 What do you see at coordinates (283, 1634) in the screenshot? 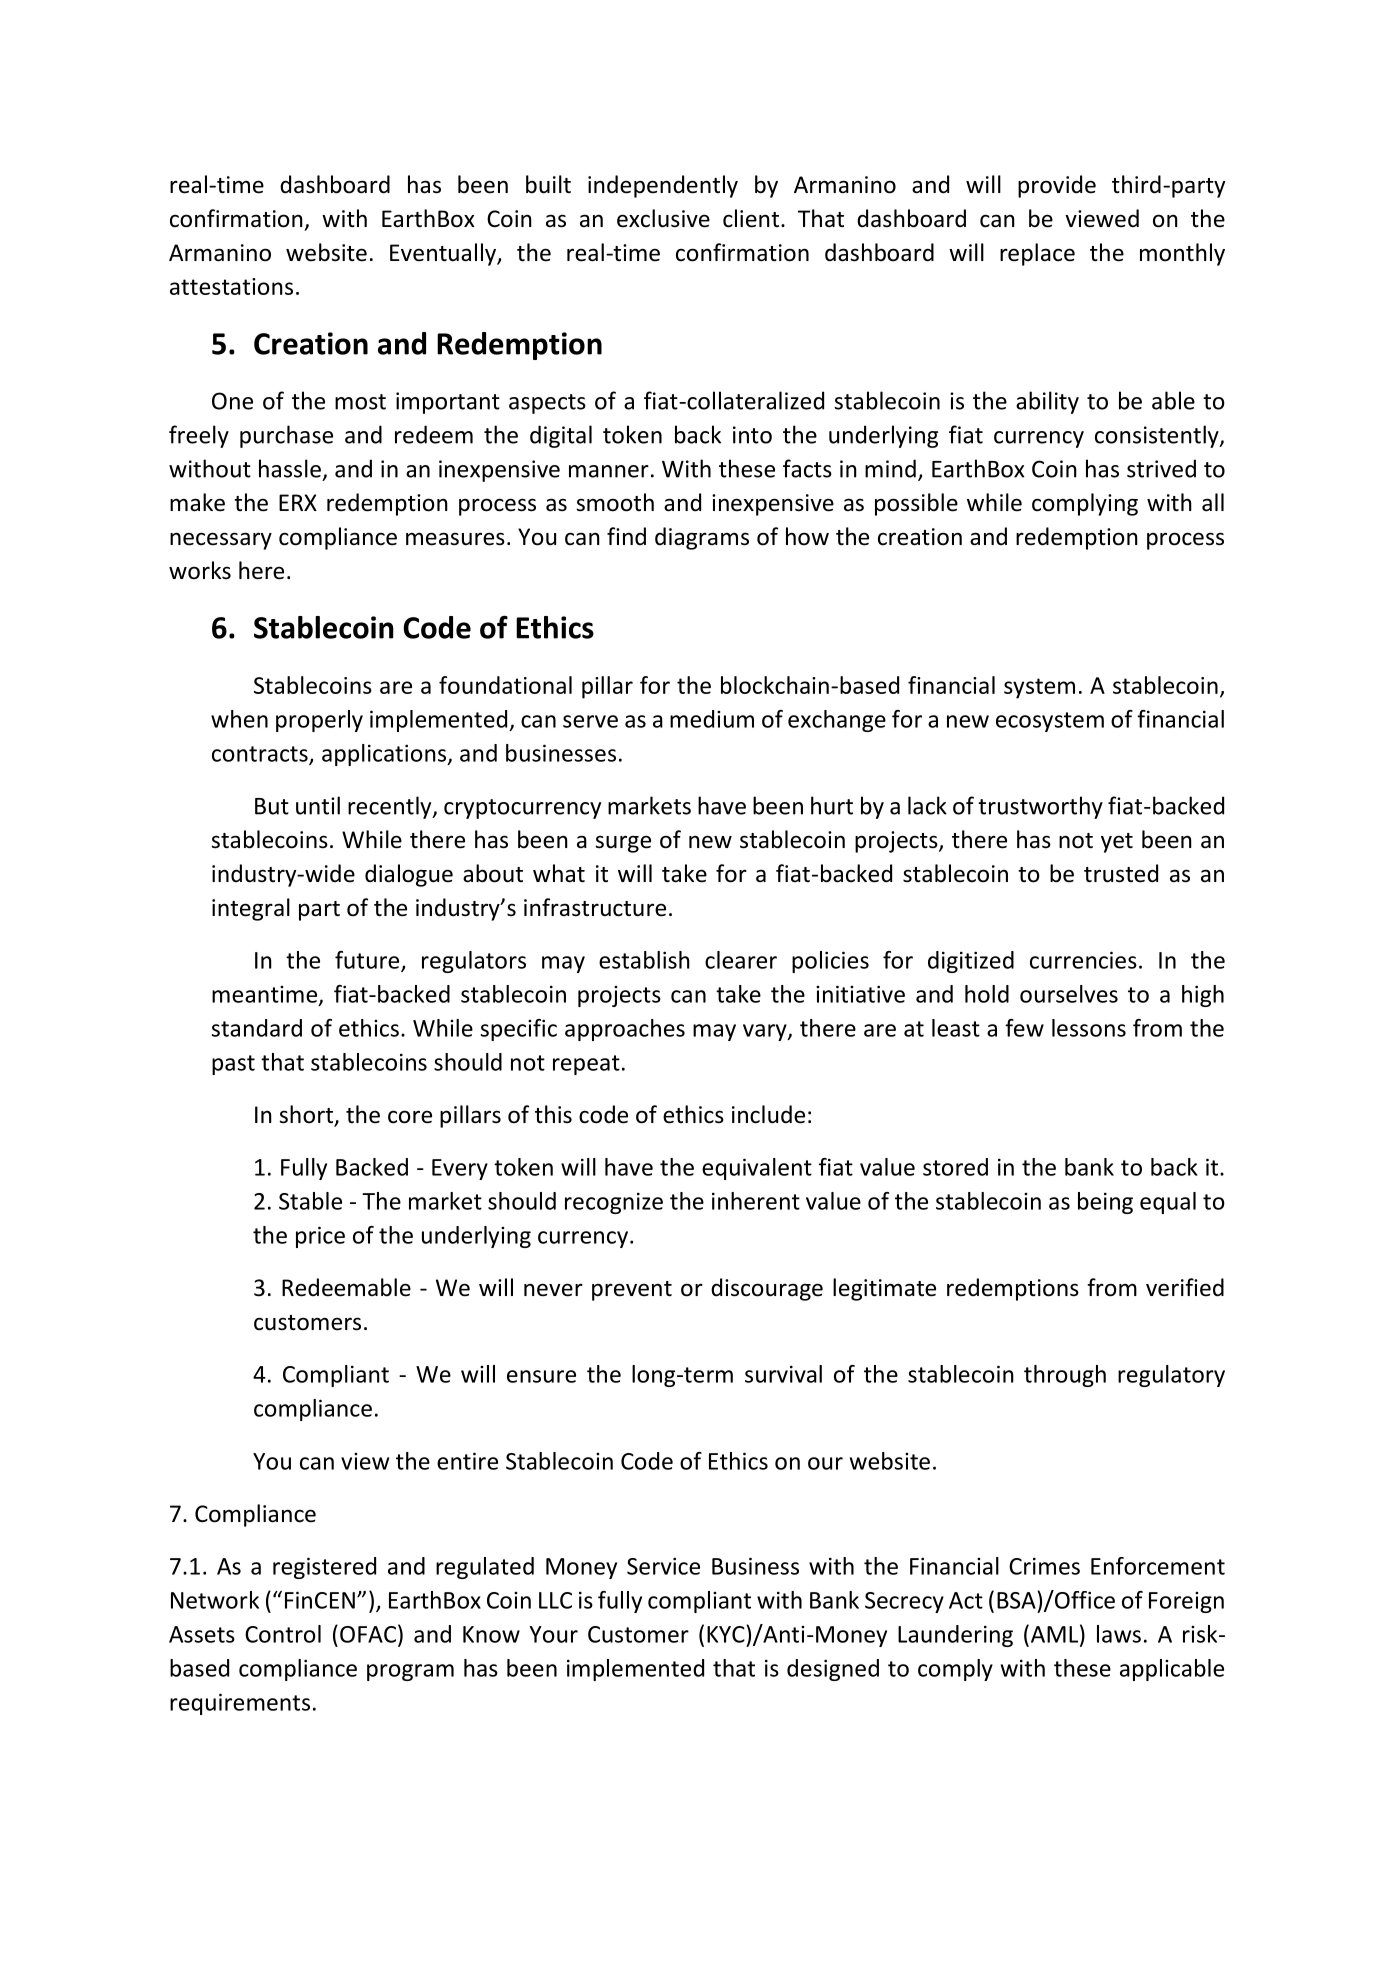
I see `Control` at bounding box center [283, 1634].
